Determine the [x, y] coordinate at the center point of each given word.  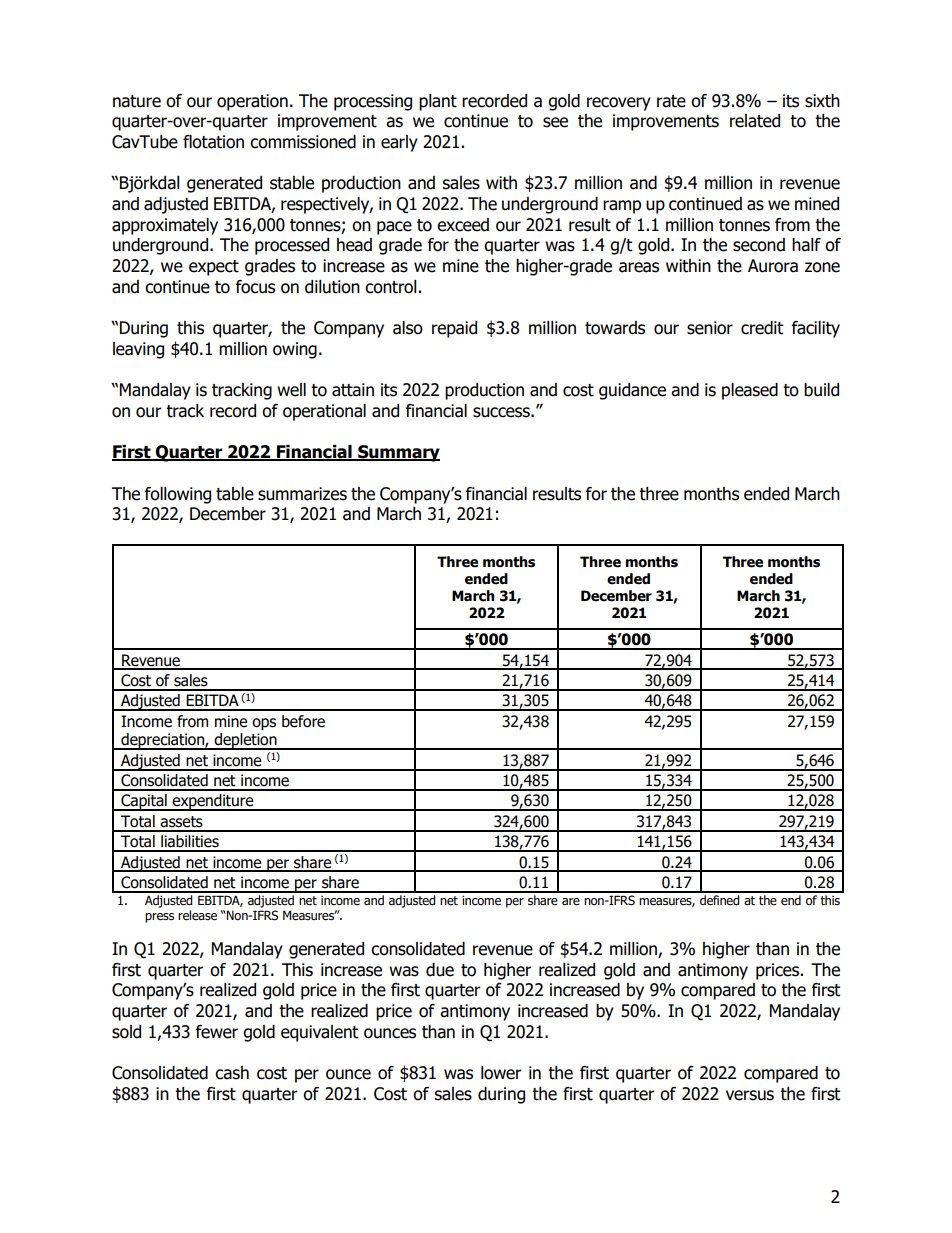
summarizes [302, 494]
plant [438, 102]
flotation [213, 142]
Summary [398, 453]
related [755, 121]
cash [232, 1073]
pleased [750, 391]
